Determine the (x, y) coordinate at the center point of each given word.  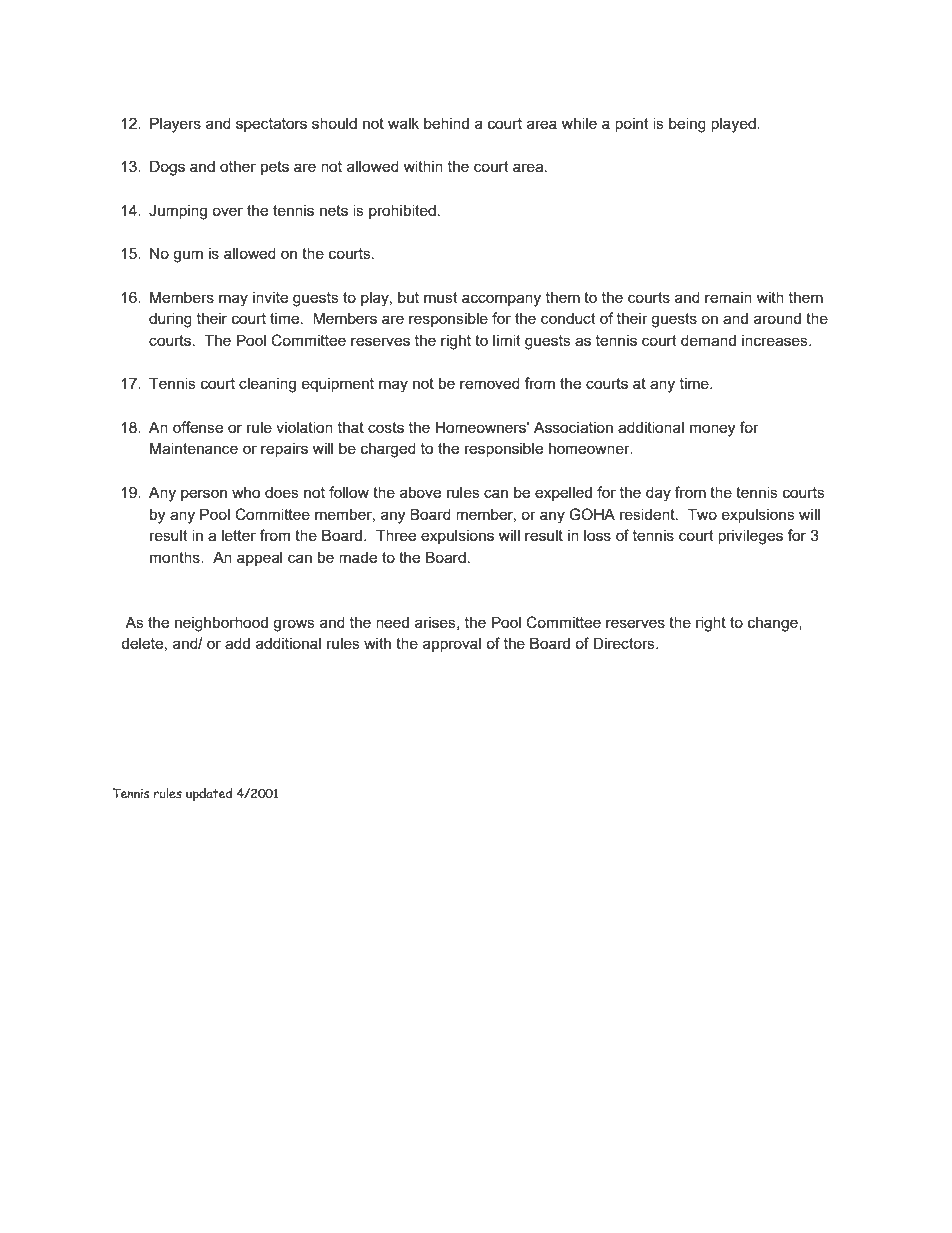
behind (446, 123)
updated (209, 795)
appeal (259, 558)
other (238, 166)
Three (396, 535)
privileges (750, 537)
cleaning (267, 385)
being (687, 125)
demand (708, 340)
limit (507, 340)
